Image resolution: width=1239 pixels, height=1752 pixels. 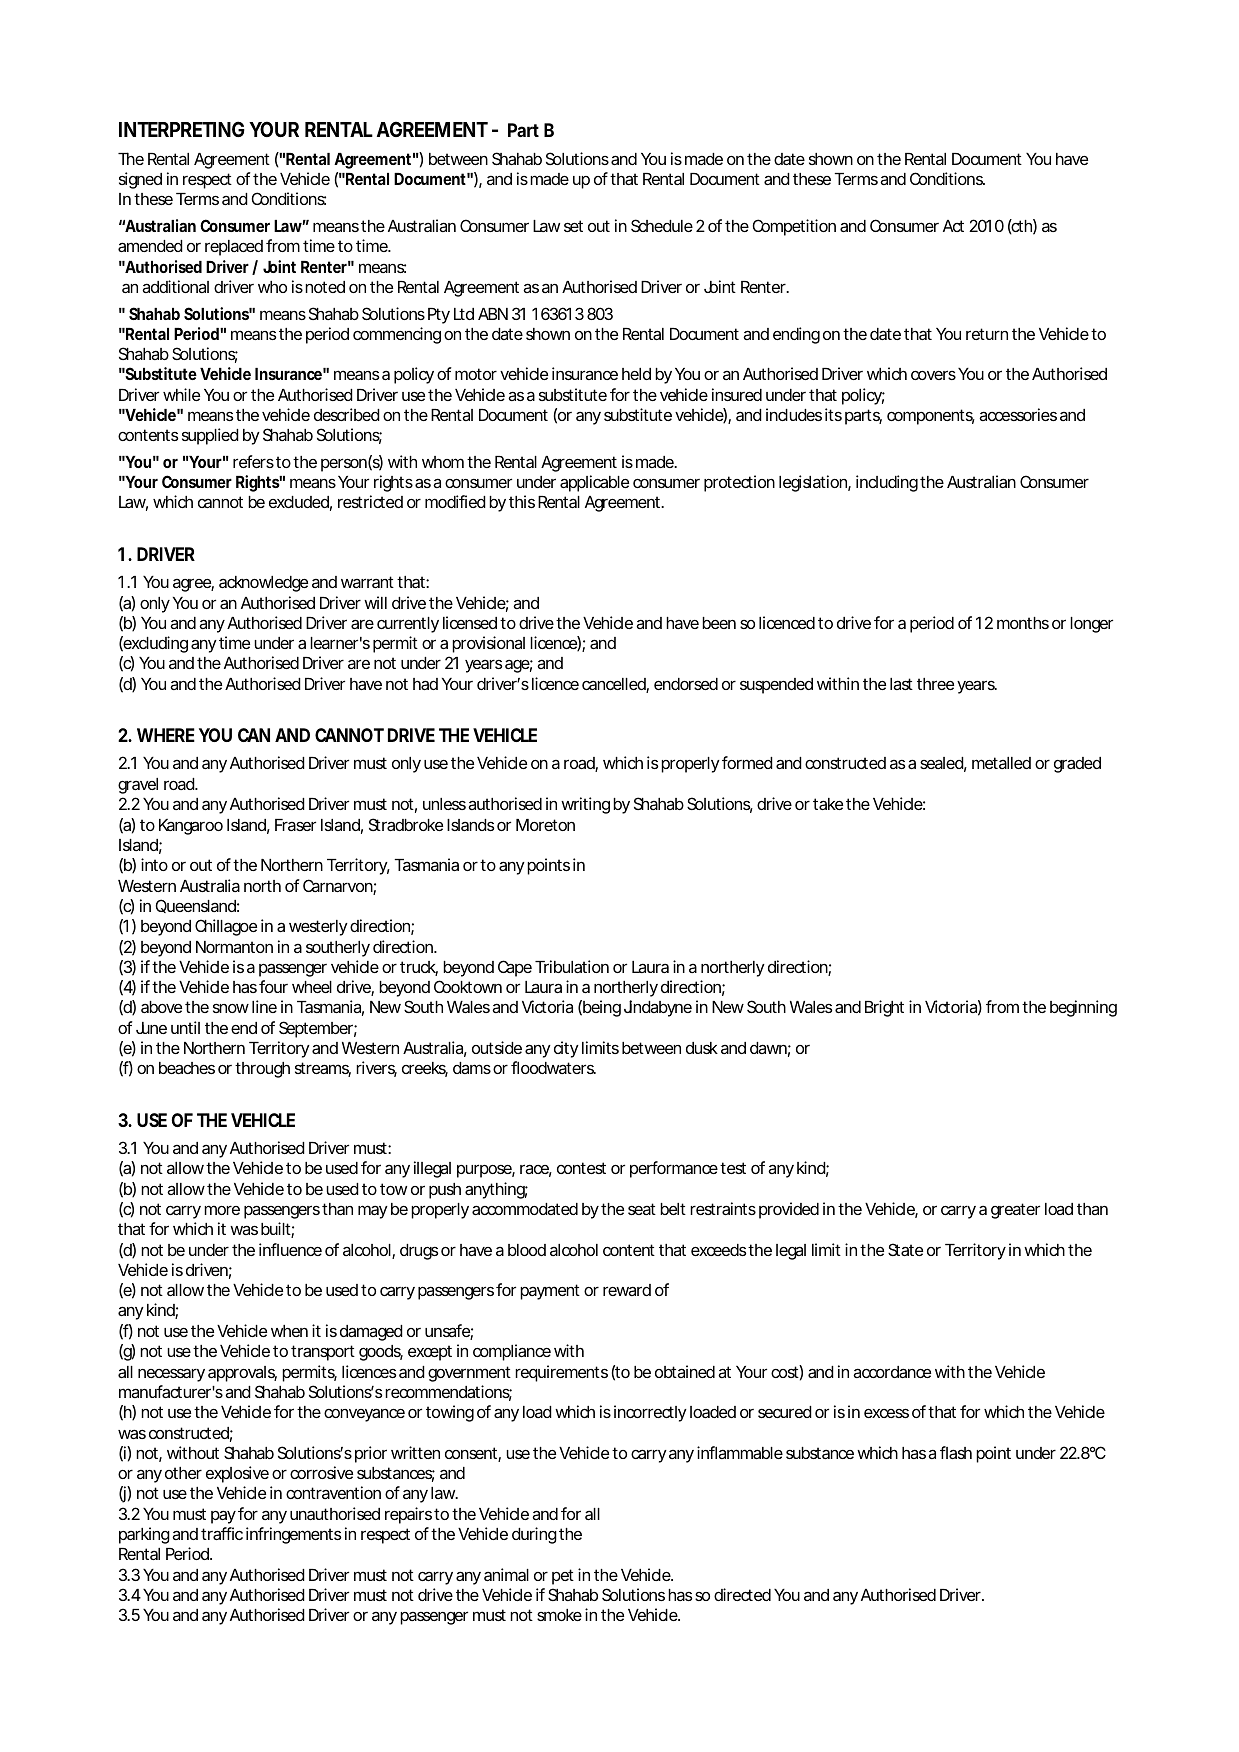 I want to click on Competition, so click(x=794, y=227).
